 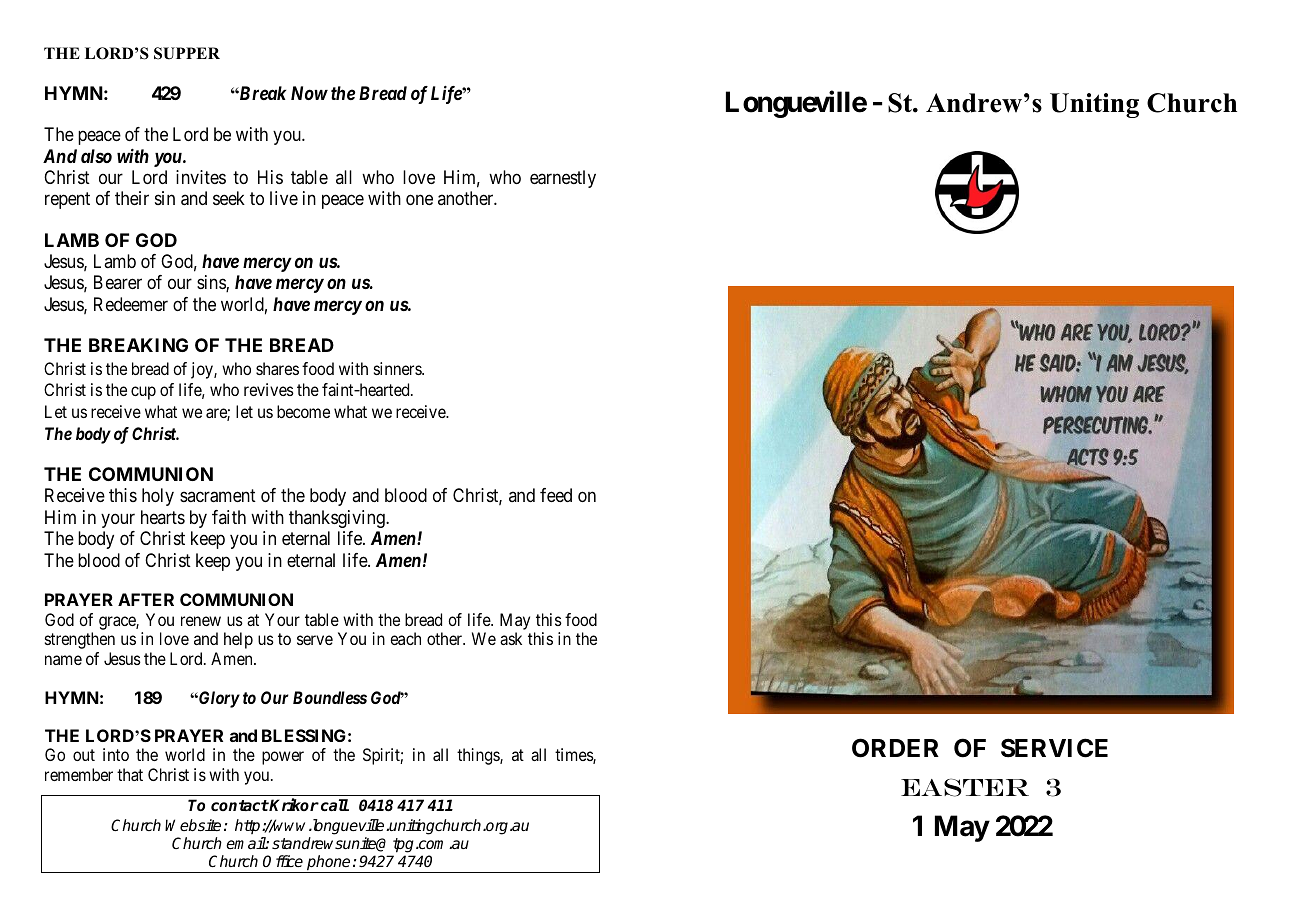 What do you see at coordinates (563, 179) in the screenshot?
I see `earnestly` at bounding box center [563, 179].
